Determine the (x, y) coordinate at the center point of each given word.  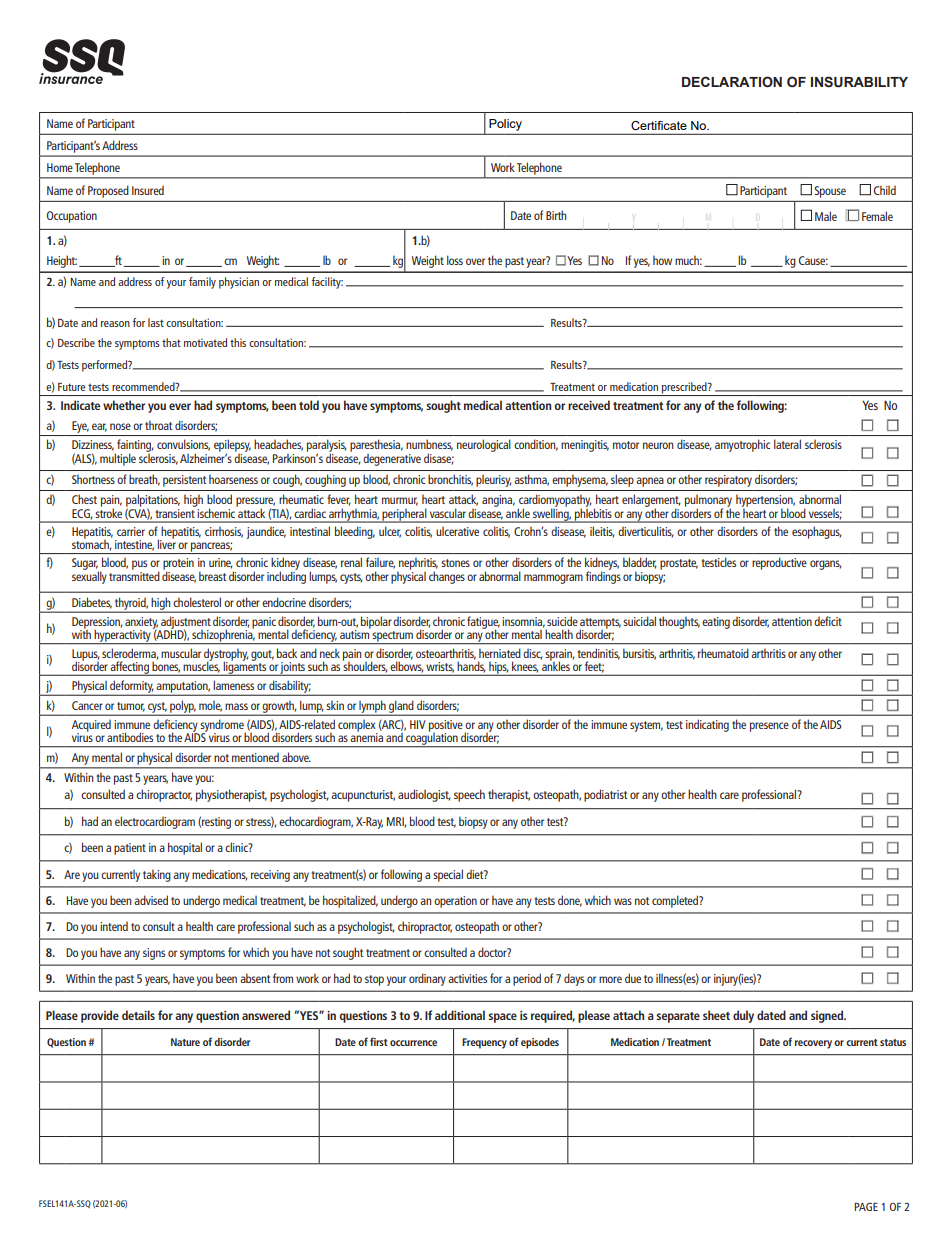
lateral (787, 444)
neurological (484, 445)
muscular (181, 653)
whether (124, 405)
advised (151, 900)
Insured (148, 190)
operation (455, 902)
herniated (500, 653)
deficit (828, 621)
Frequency (484, 1043)
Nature (185, 1042)
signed (828, 1016)
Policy (505, 126)
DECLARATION (732, 82)
